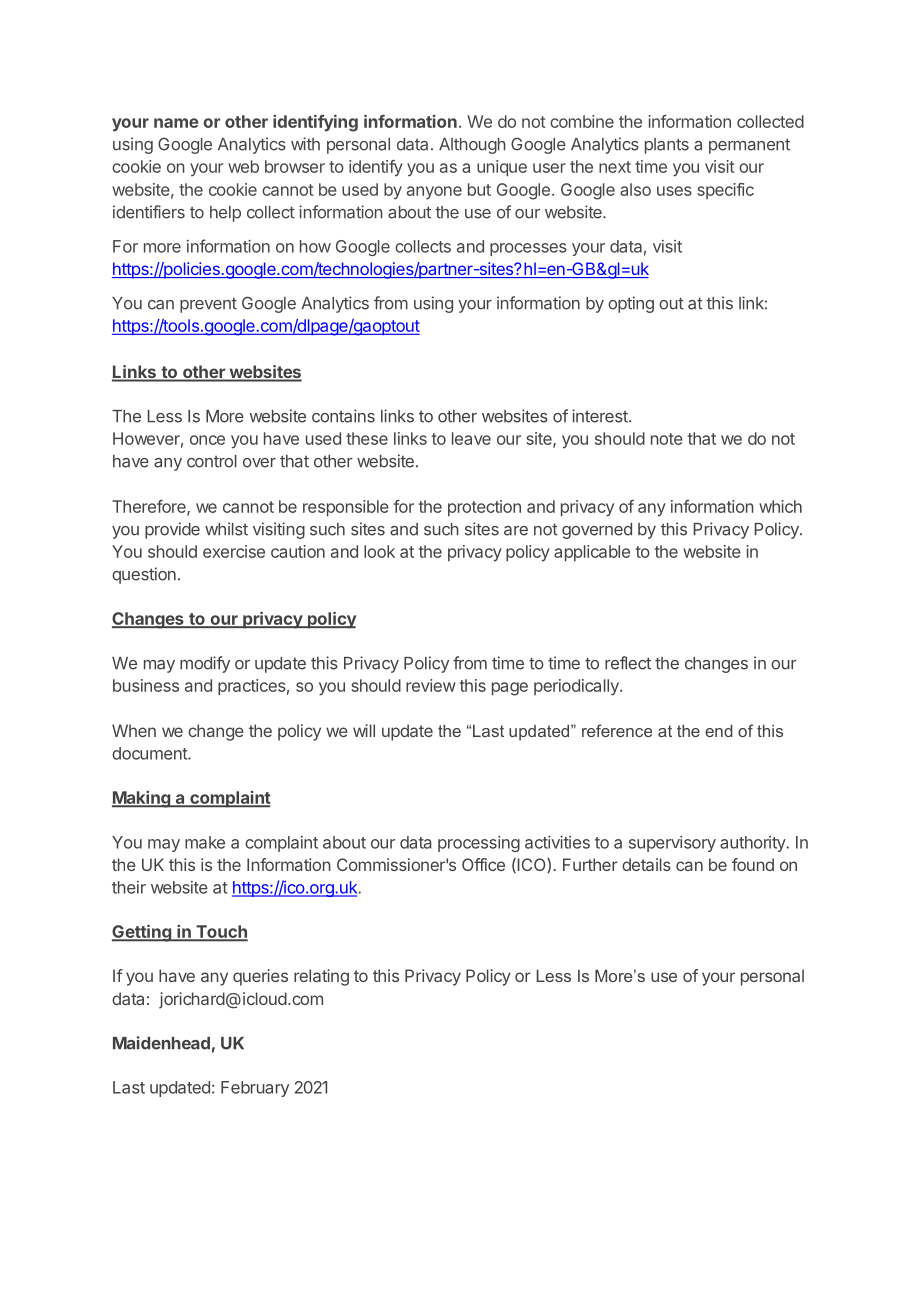  Describe the element at coordinates (472, 146) in the image. I see `Although` at that location.
